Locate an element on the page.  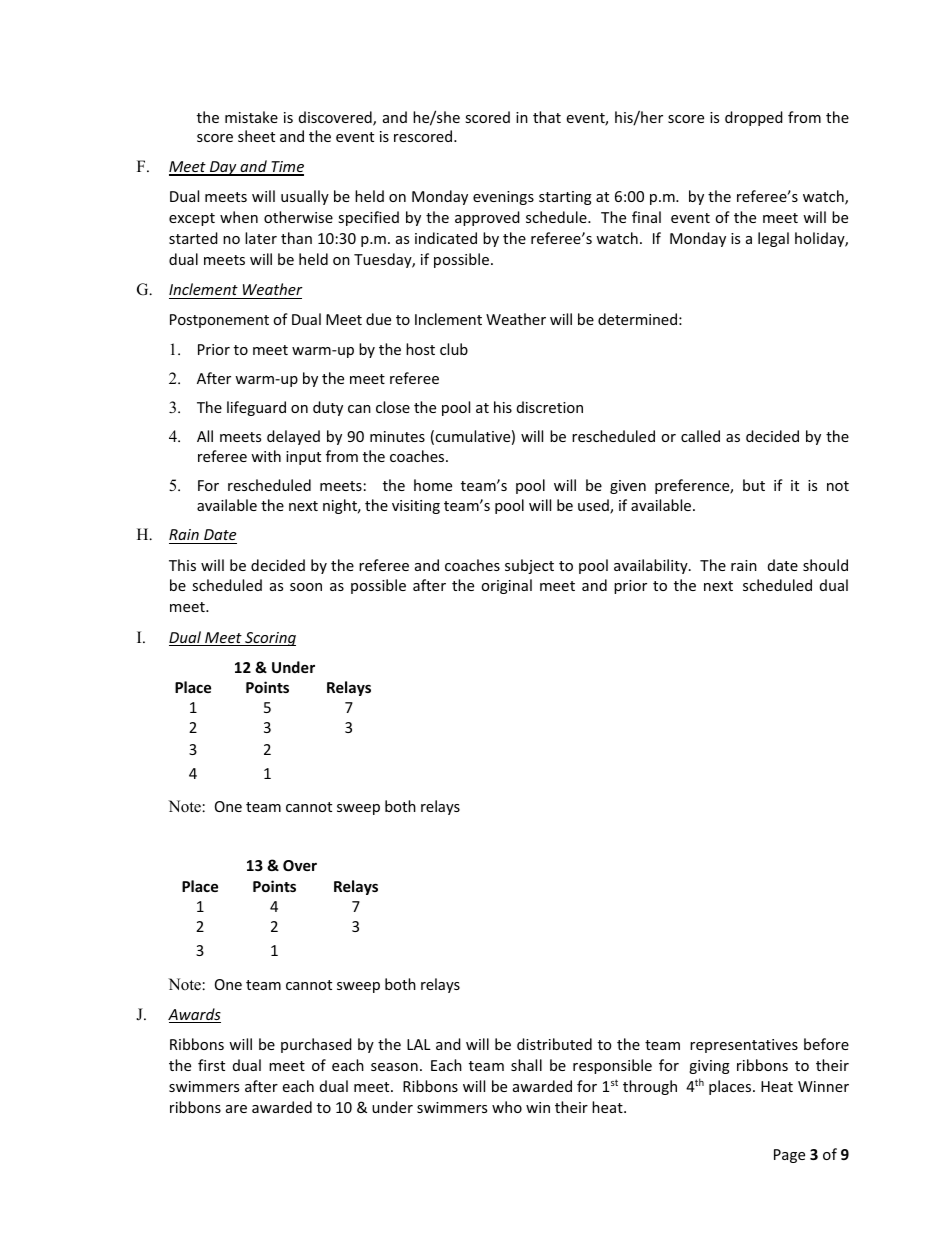
dropped is located at coordinates (754, 118).
